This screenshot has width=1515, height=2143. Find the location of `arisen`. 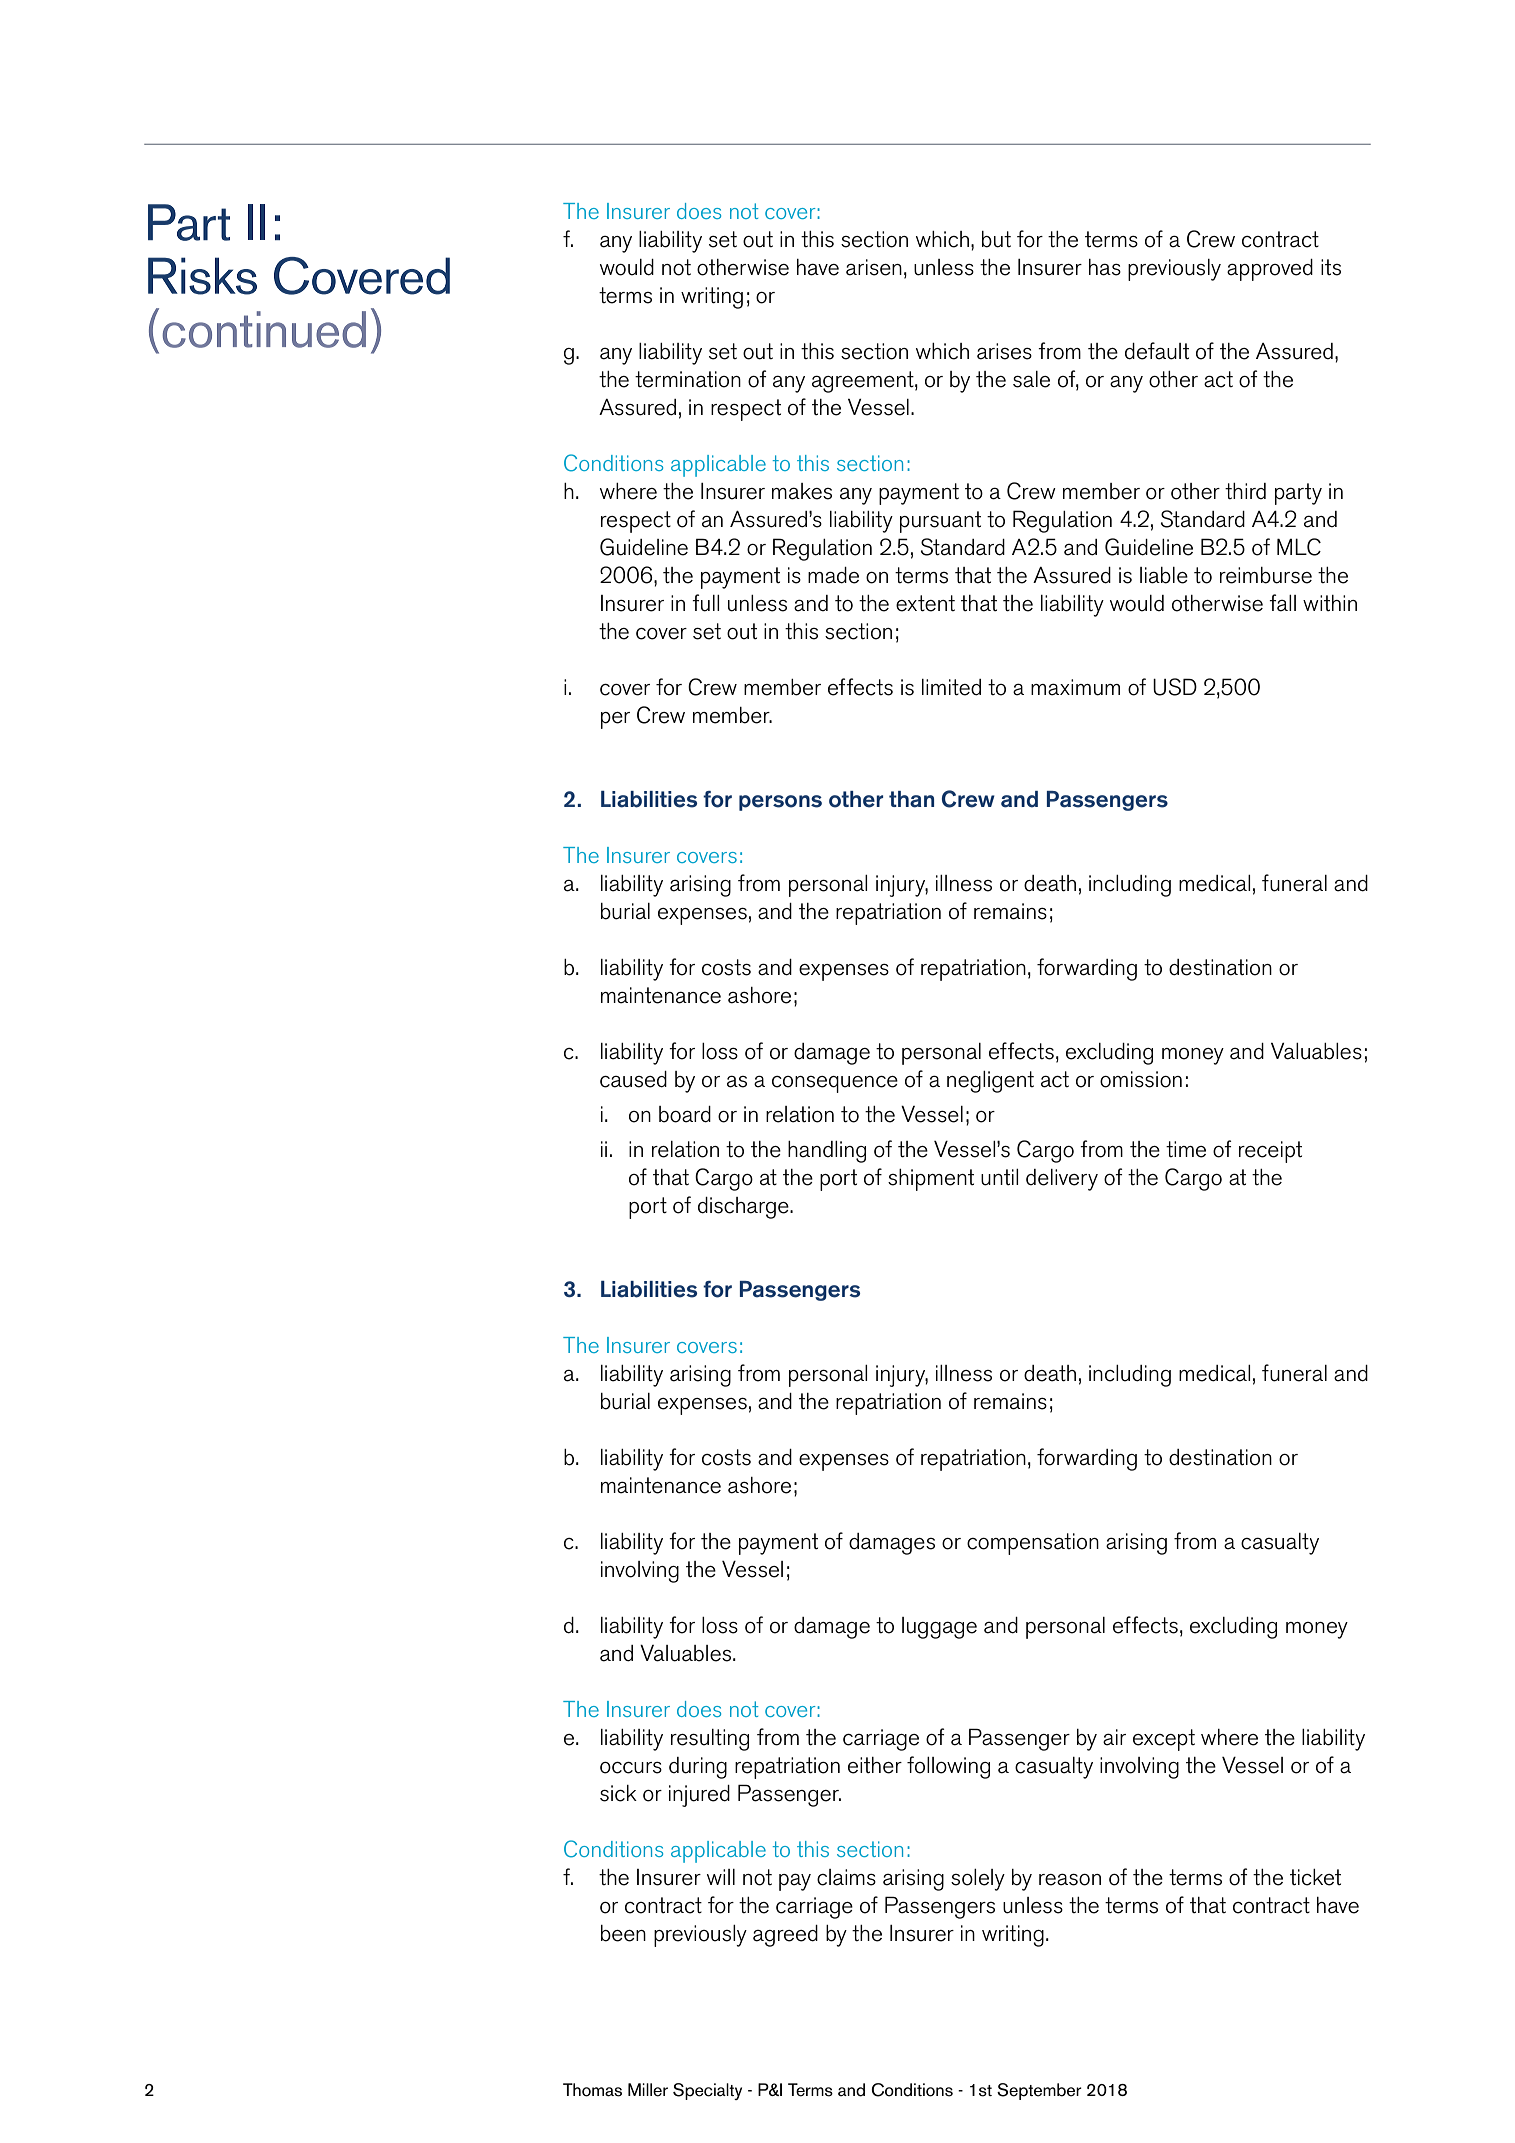

arisen is located at coordinates (874, 267).
